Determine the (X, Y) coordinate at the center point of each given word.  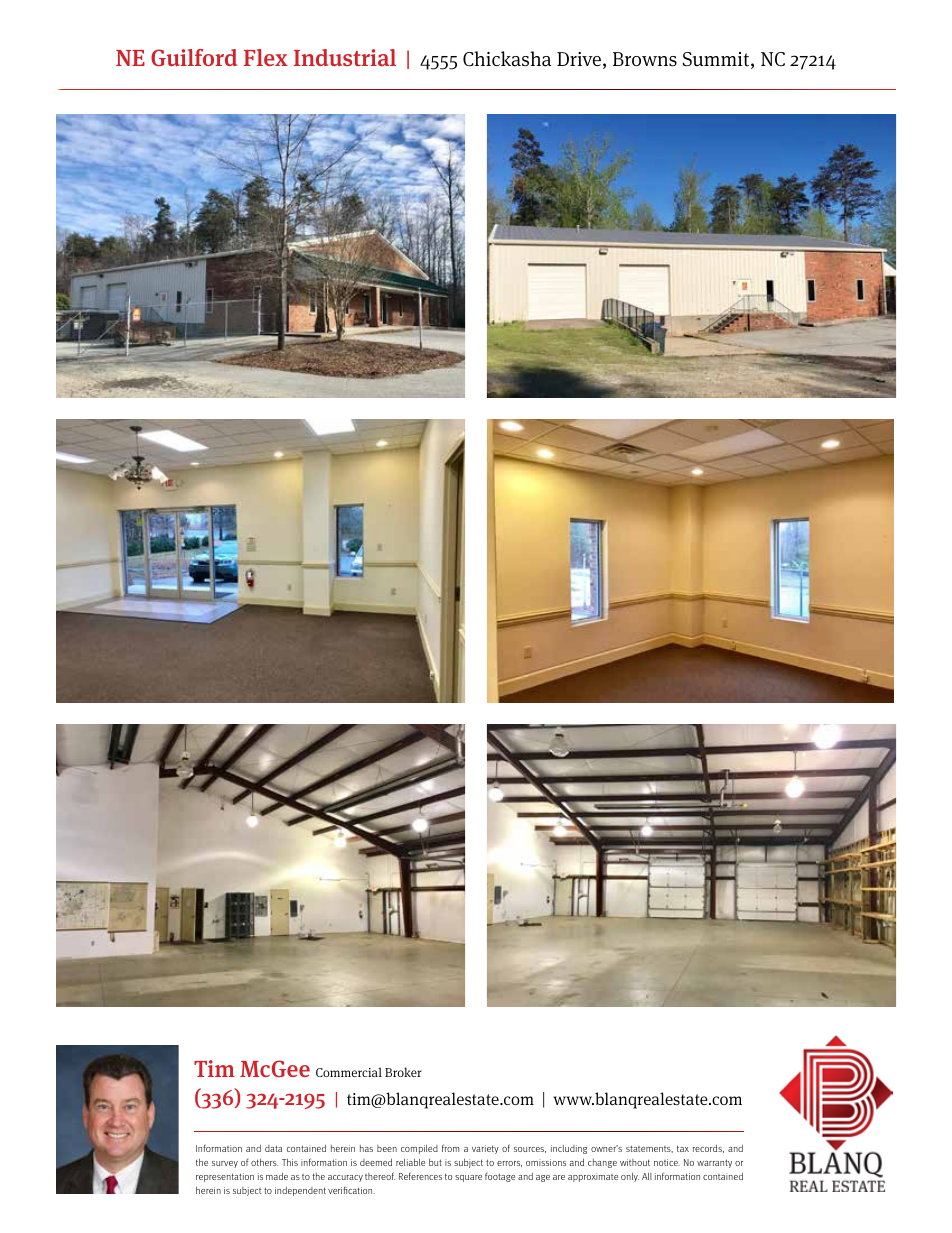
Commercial (349, 1072)
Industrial (345, 57)
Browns (645, 59)
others (264, 1162)
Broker (403, 1072)
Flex (266, 57)
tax (683, 1148)
